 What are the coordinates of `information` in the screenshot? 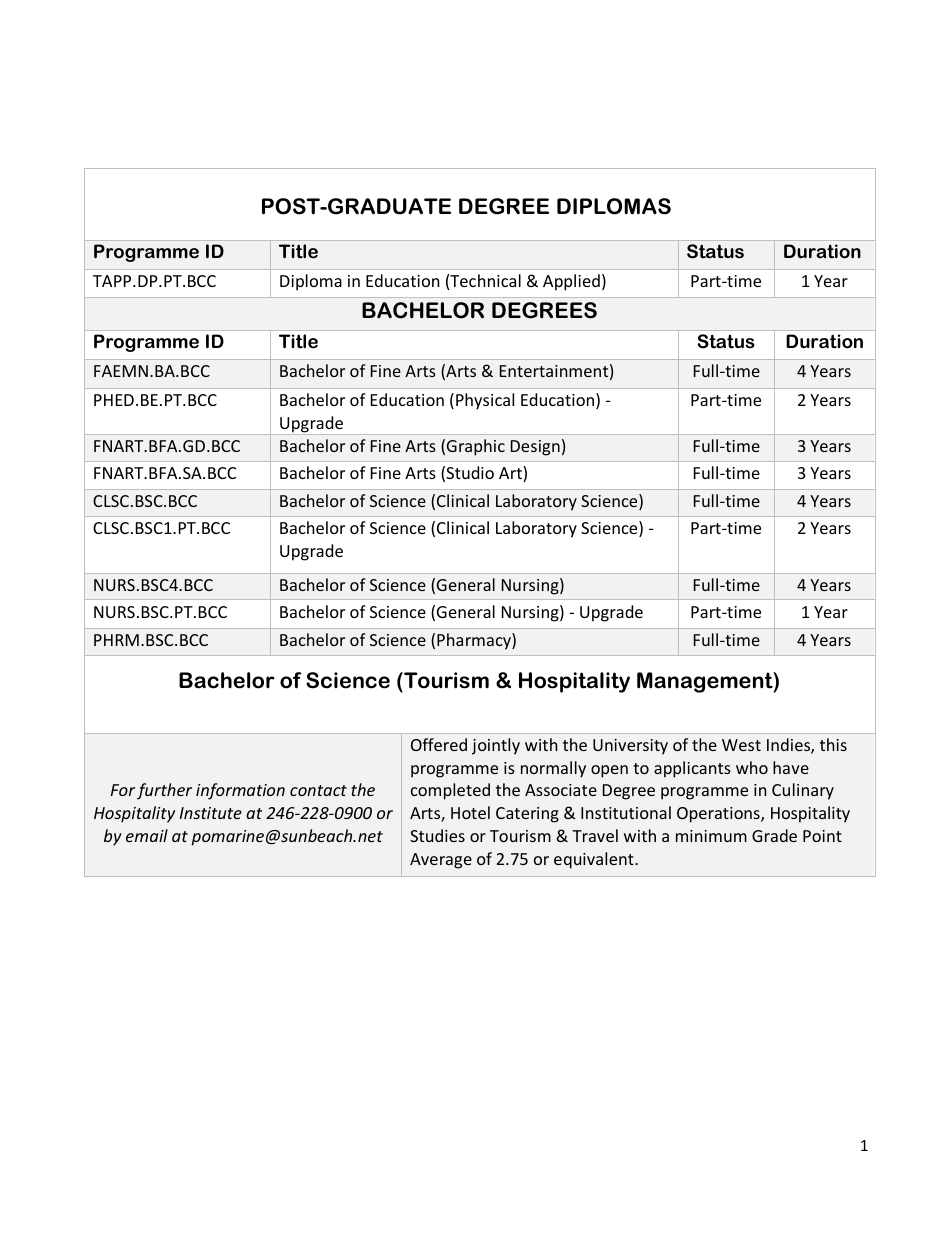 It's located at (240, 791).
